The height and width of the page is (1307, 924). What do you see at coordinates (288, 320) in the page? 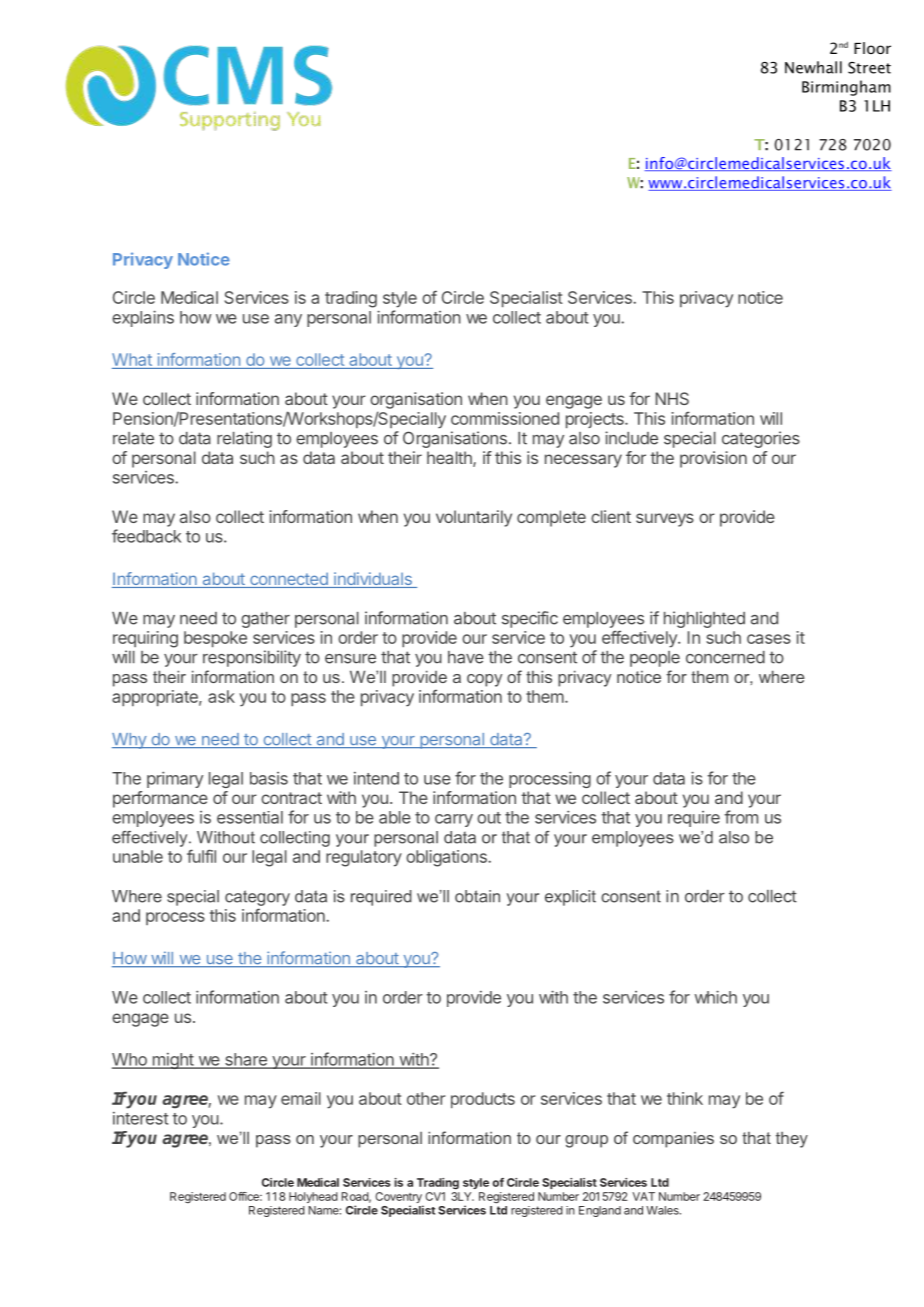
I see `any` at bounding box center [288, 320].
